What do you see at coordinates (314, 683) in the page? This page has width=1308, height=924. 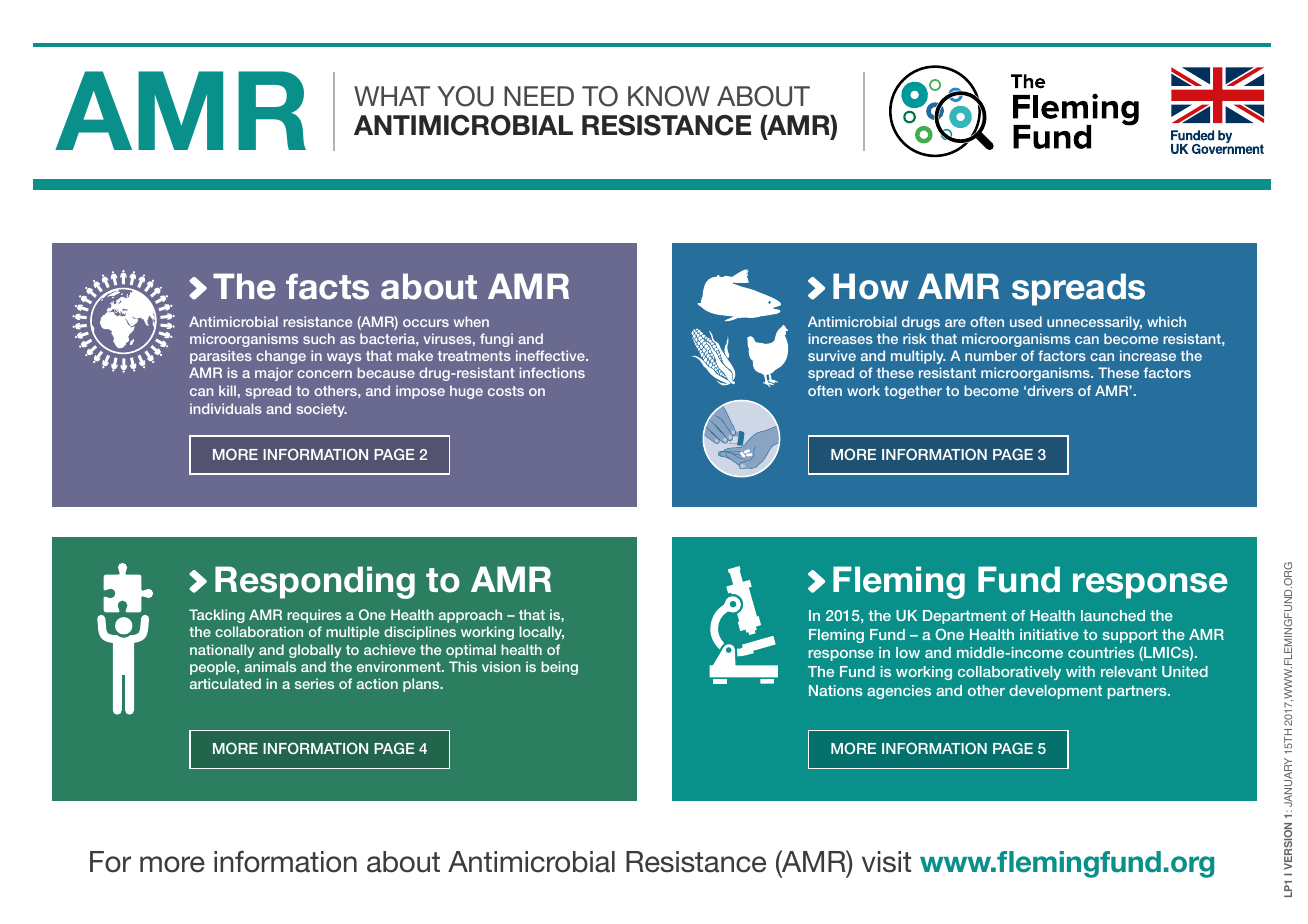 I see `series` at bounding box center [314, 683].
